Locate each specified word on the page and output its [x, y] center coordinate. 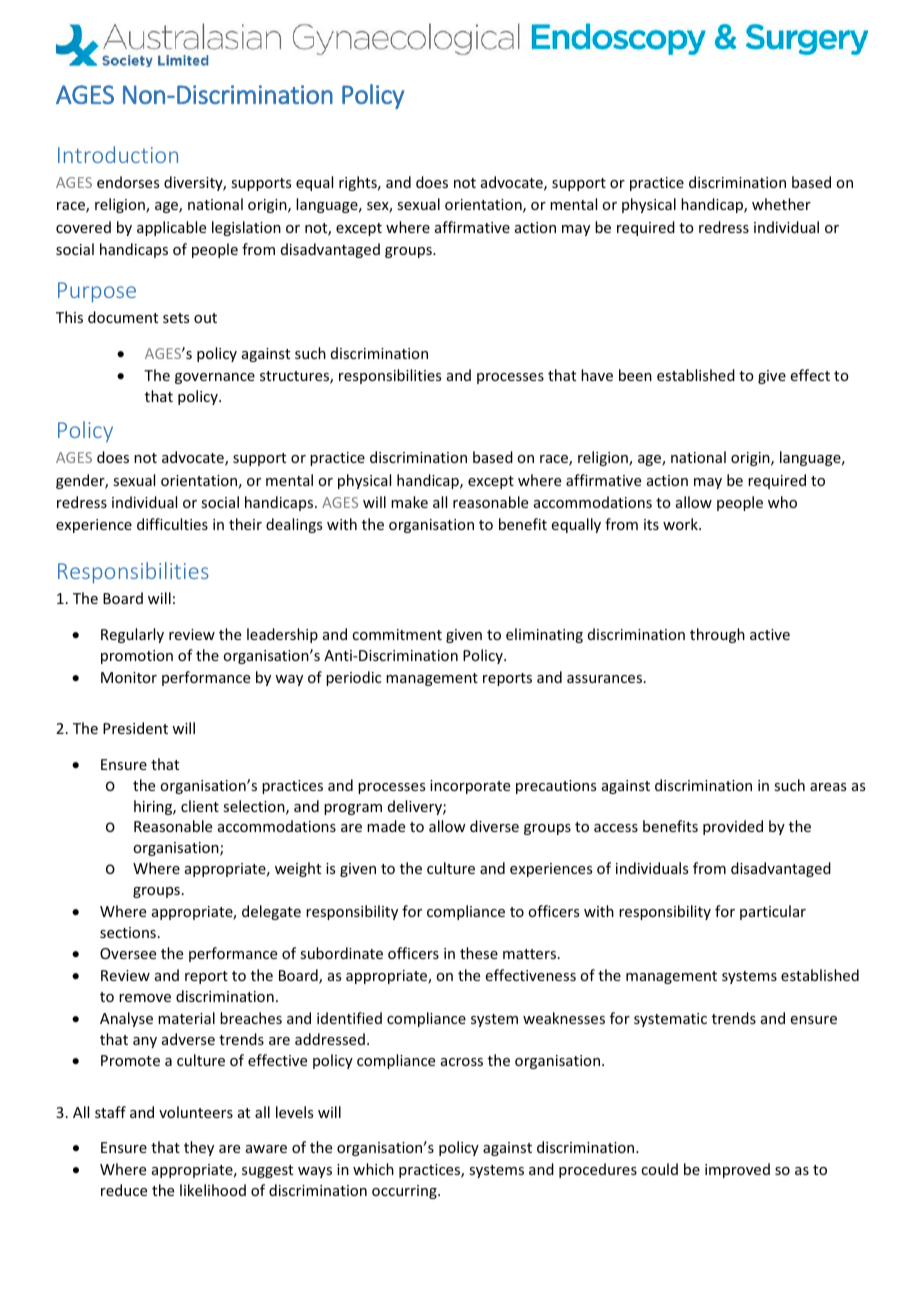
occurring [405, 1192]
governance [215, 378]
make [409, 502]
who [782, 502]
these [479, 953]
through [717, 635]
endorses [128, 182]
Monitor [129, 677]
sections [128, 932]
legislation [246, 228]
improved [737, 1170]
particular [773, 912]
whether [781, 204]
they [199, 1148]
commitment [397, 634]
